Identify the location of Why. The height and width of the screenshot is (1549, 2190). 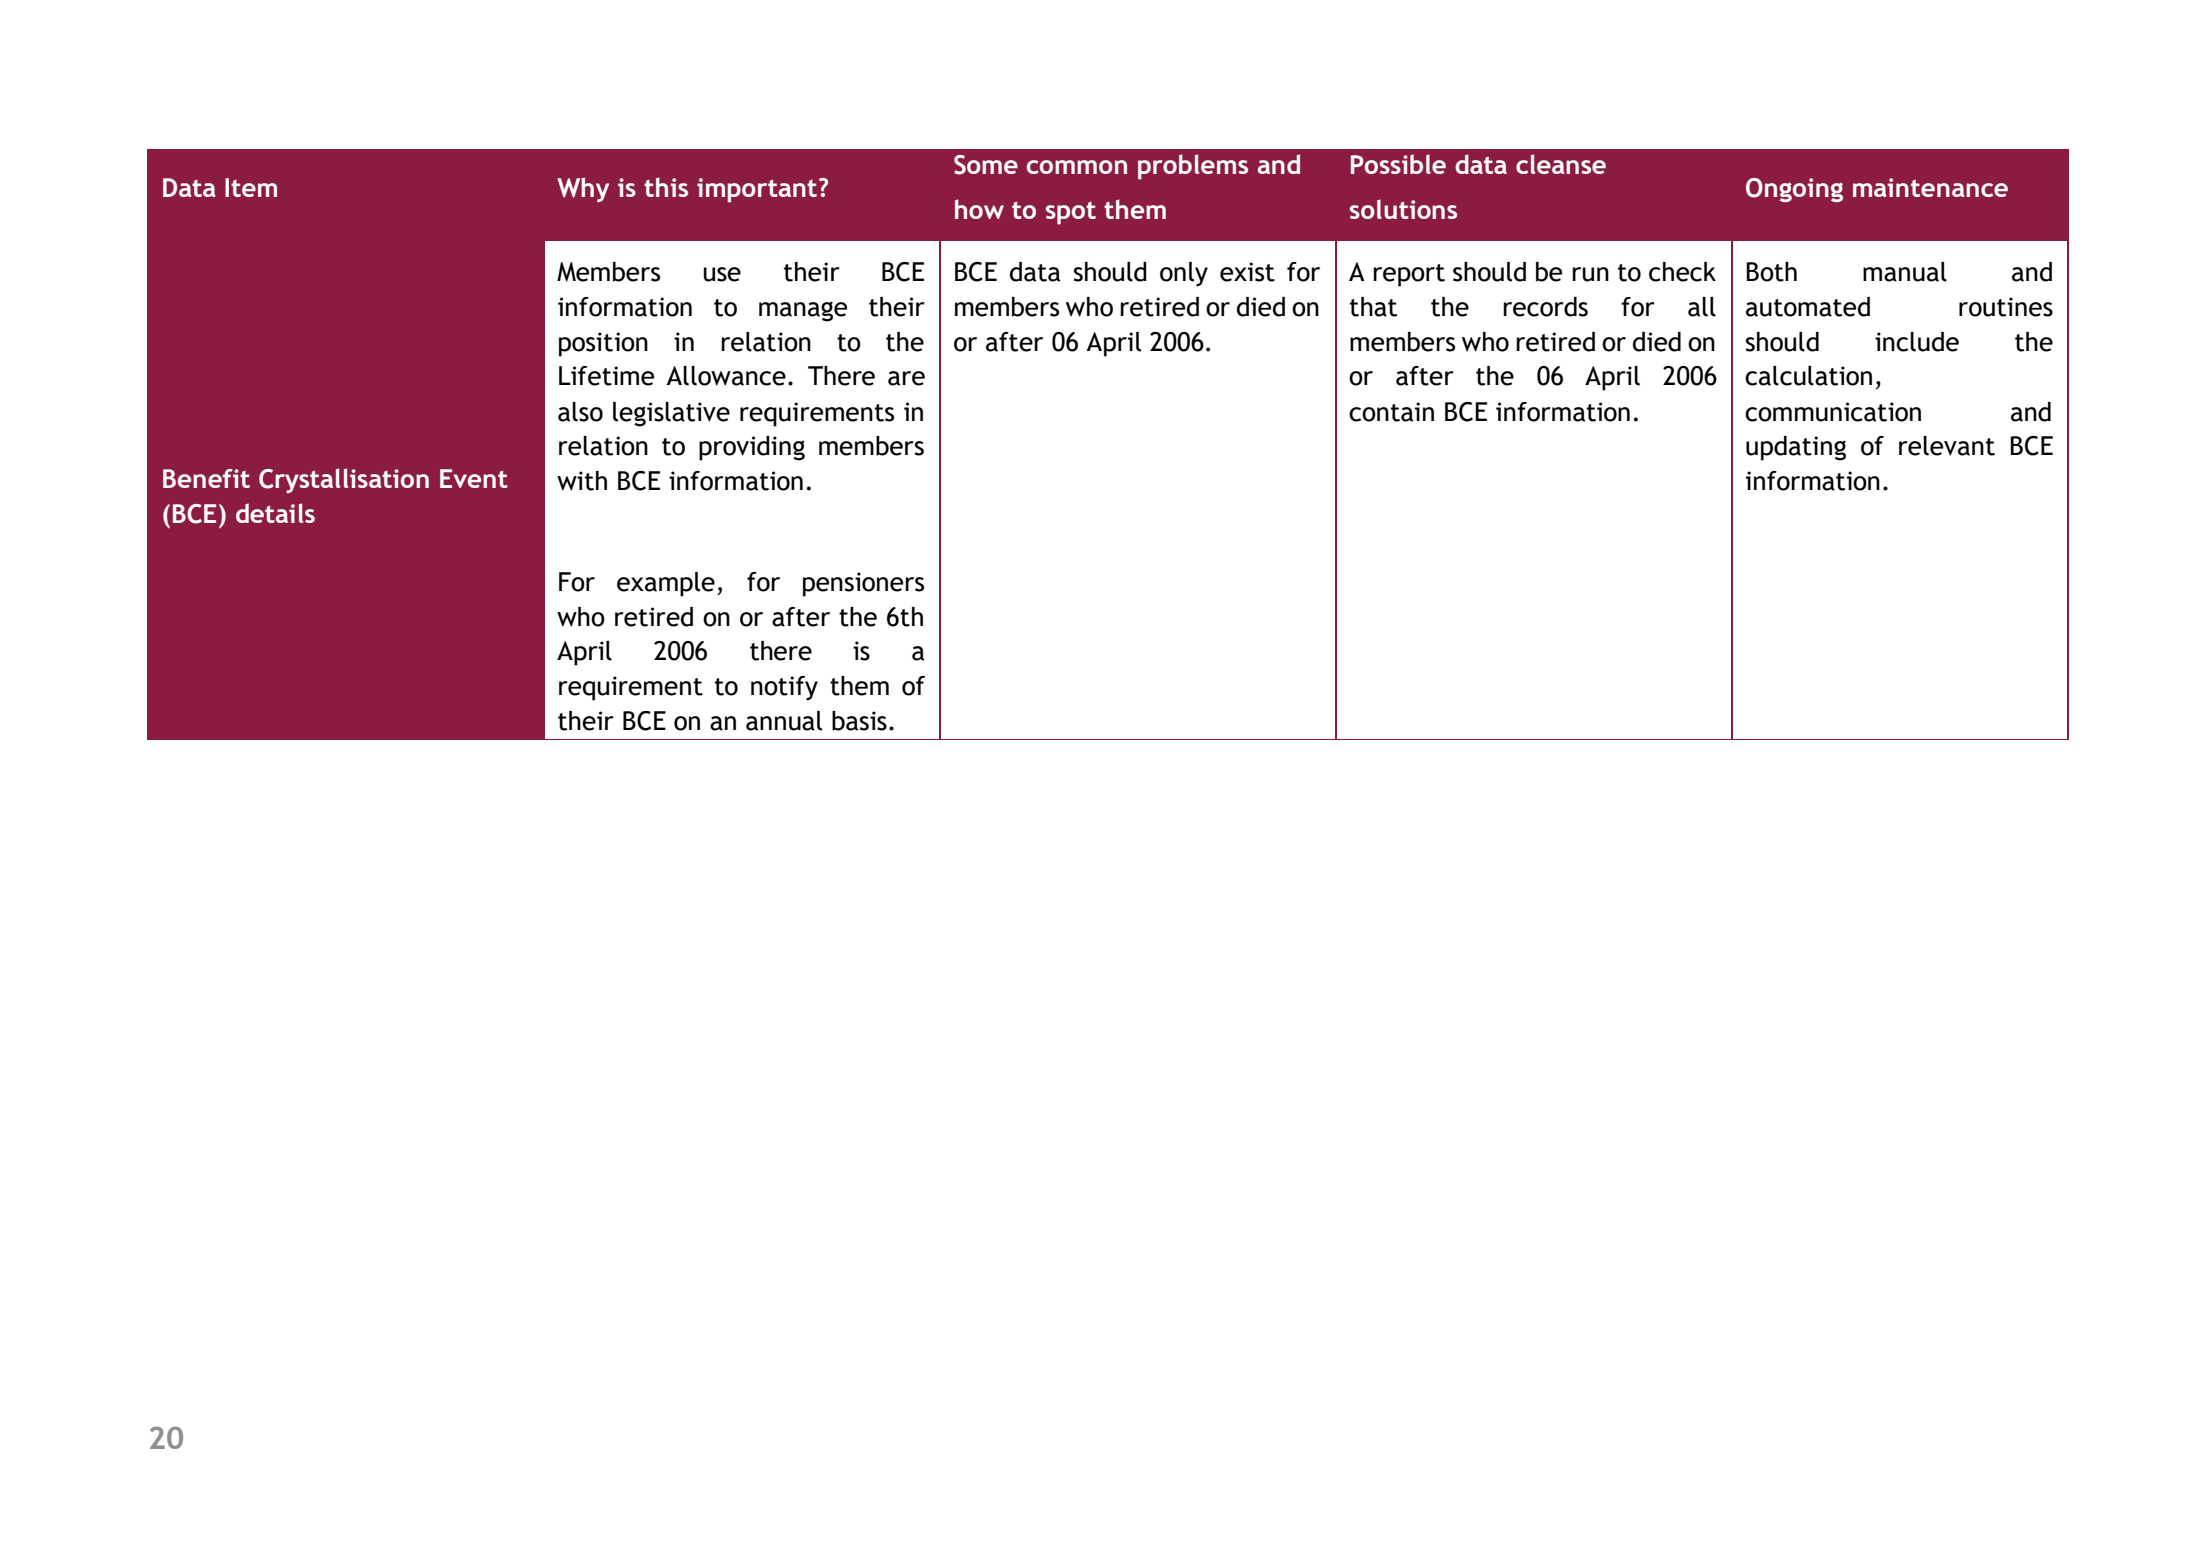
(583, 189).
